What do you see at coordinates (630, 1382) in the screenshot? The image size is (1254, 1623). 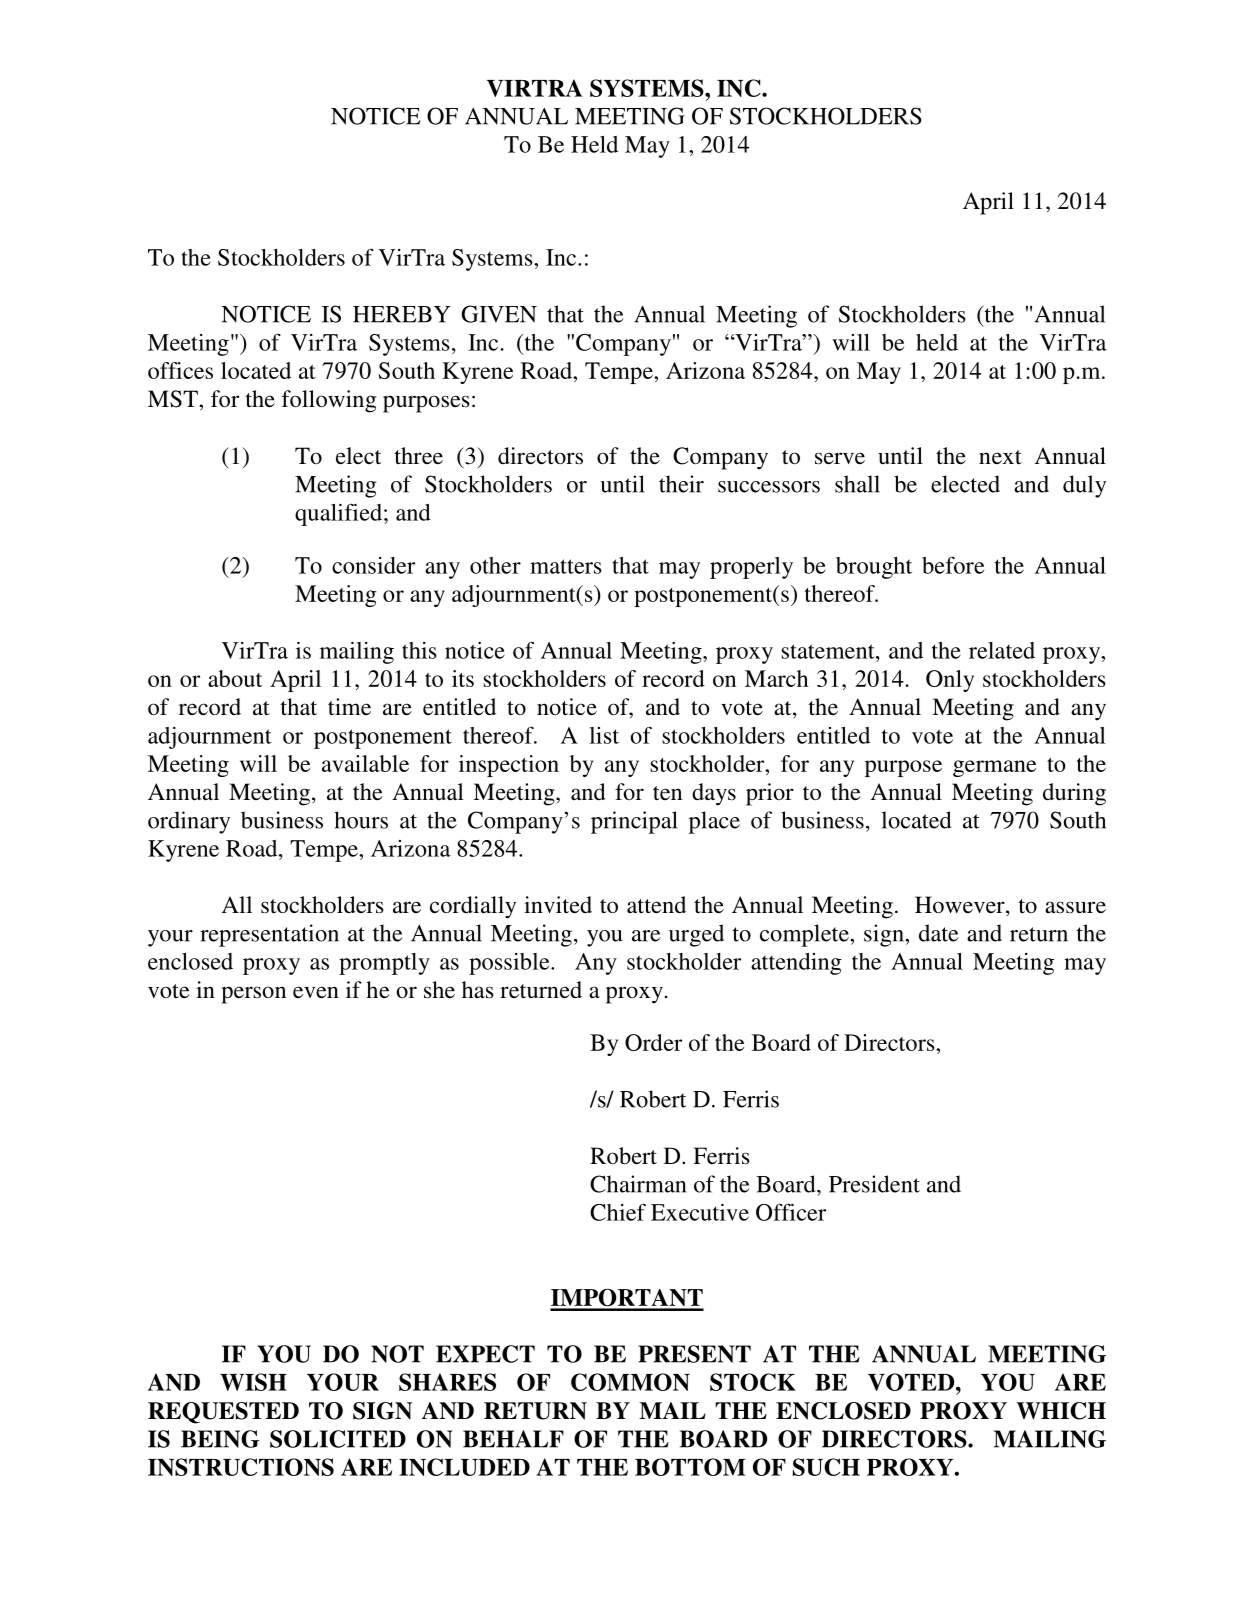 I see `COMMON` at bounding box center [630, 1382].
